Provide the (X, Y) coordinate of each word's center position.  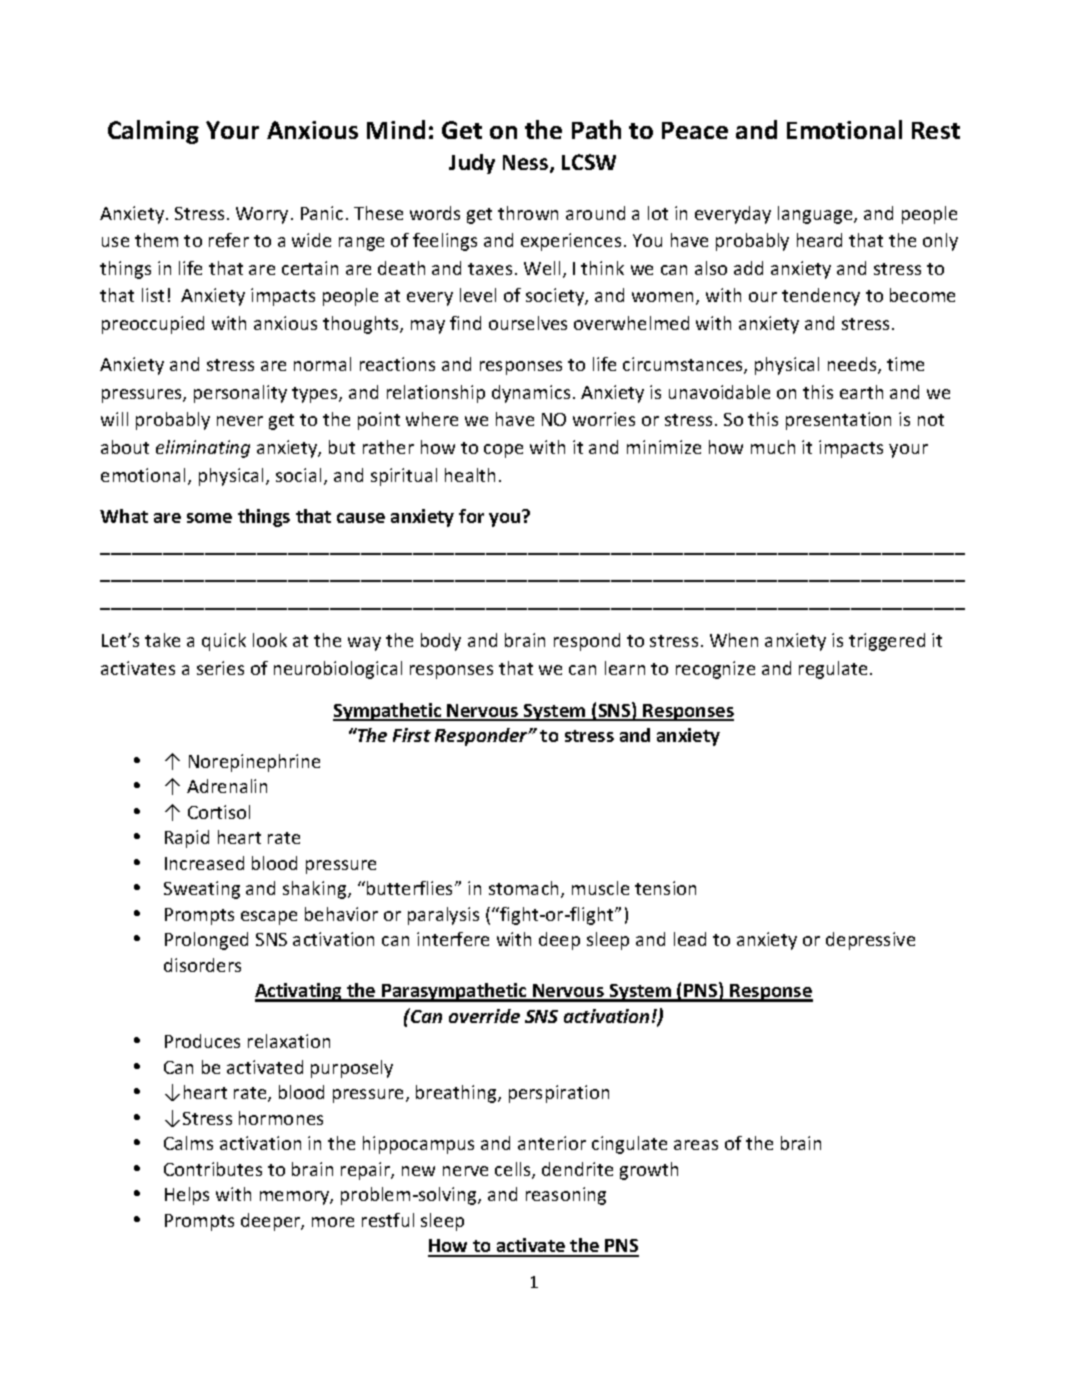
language (816, 215)
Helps (187, 1196)
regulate (833, 670)
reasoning (566, 1196)
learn (625, 668)
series (220, 668)
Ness (527, 164)
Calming (153, 132)
